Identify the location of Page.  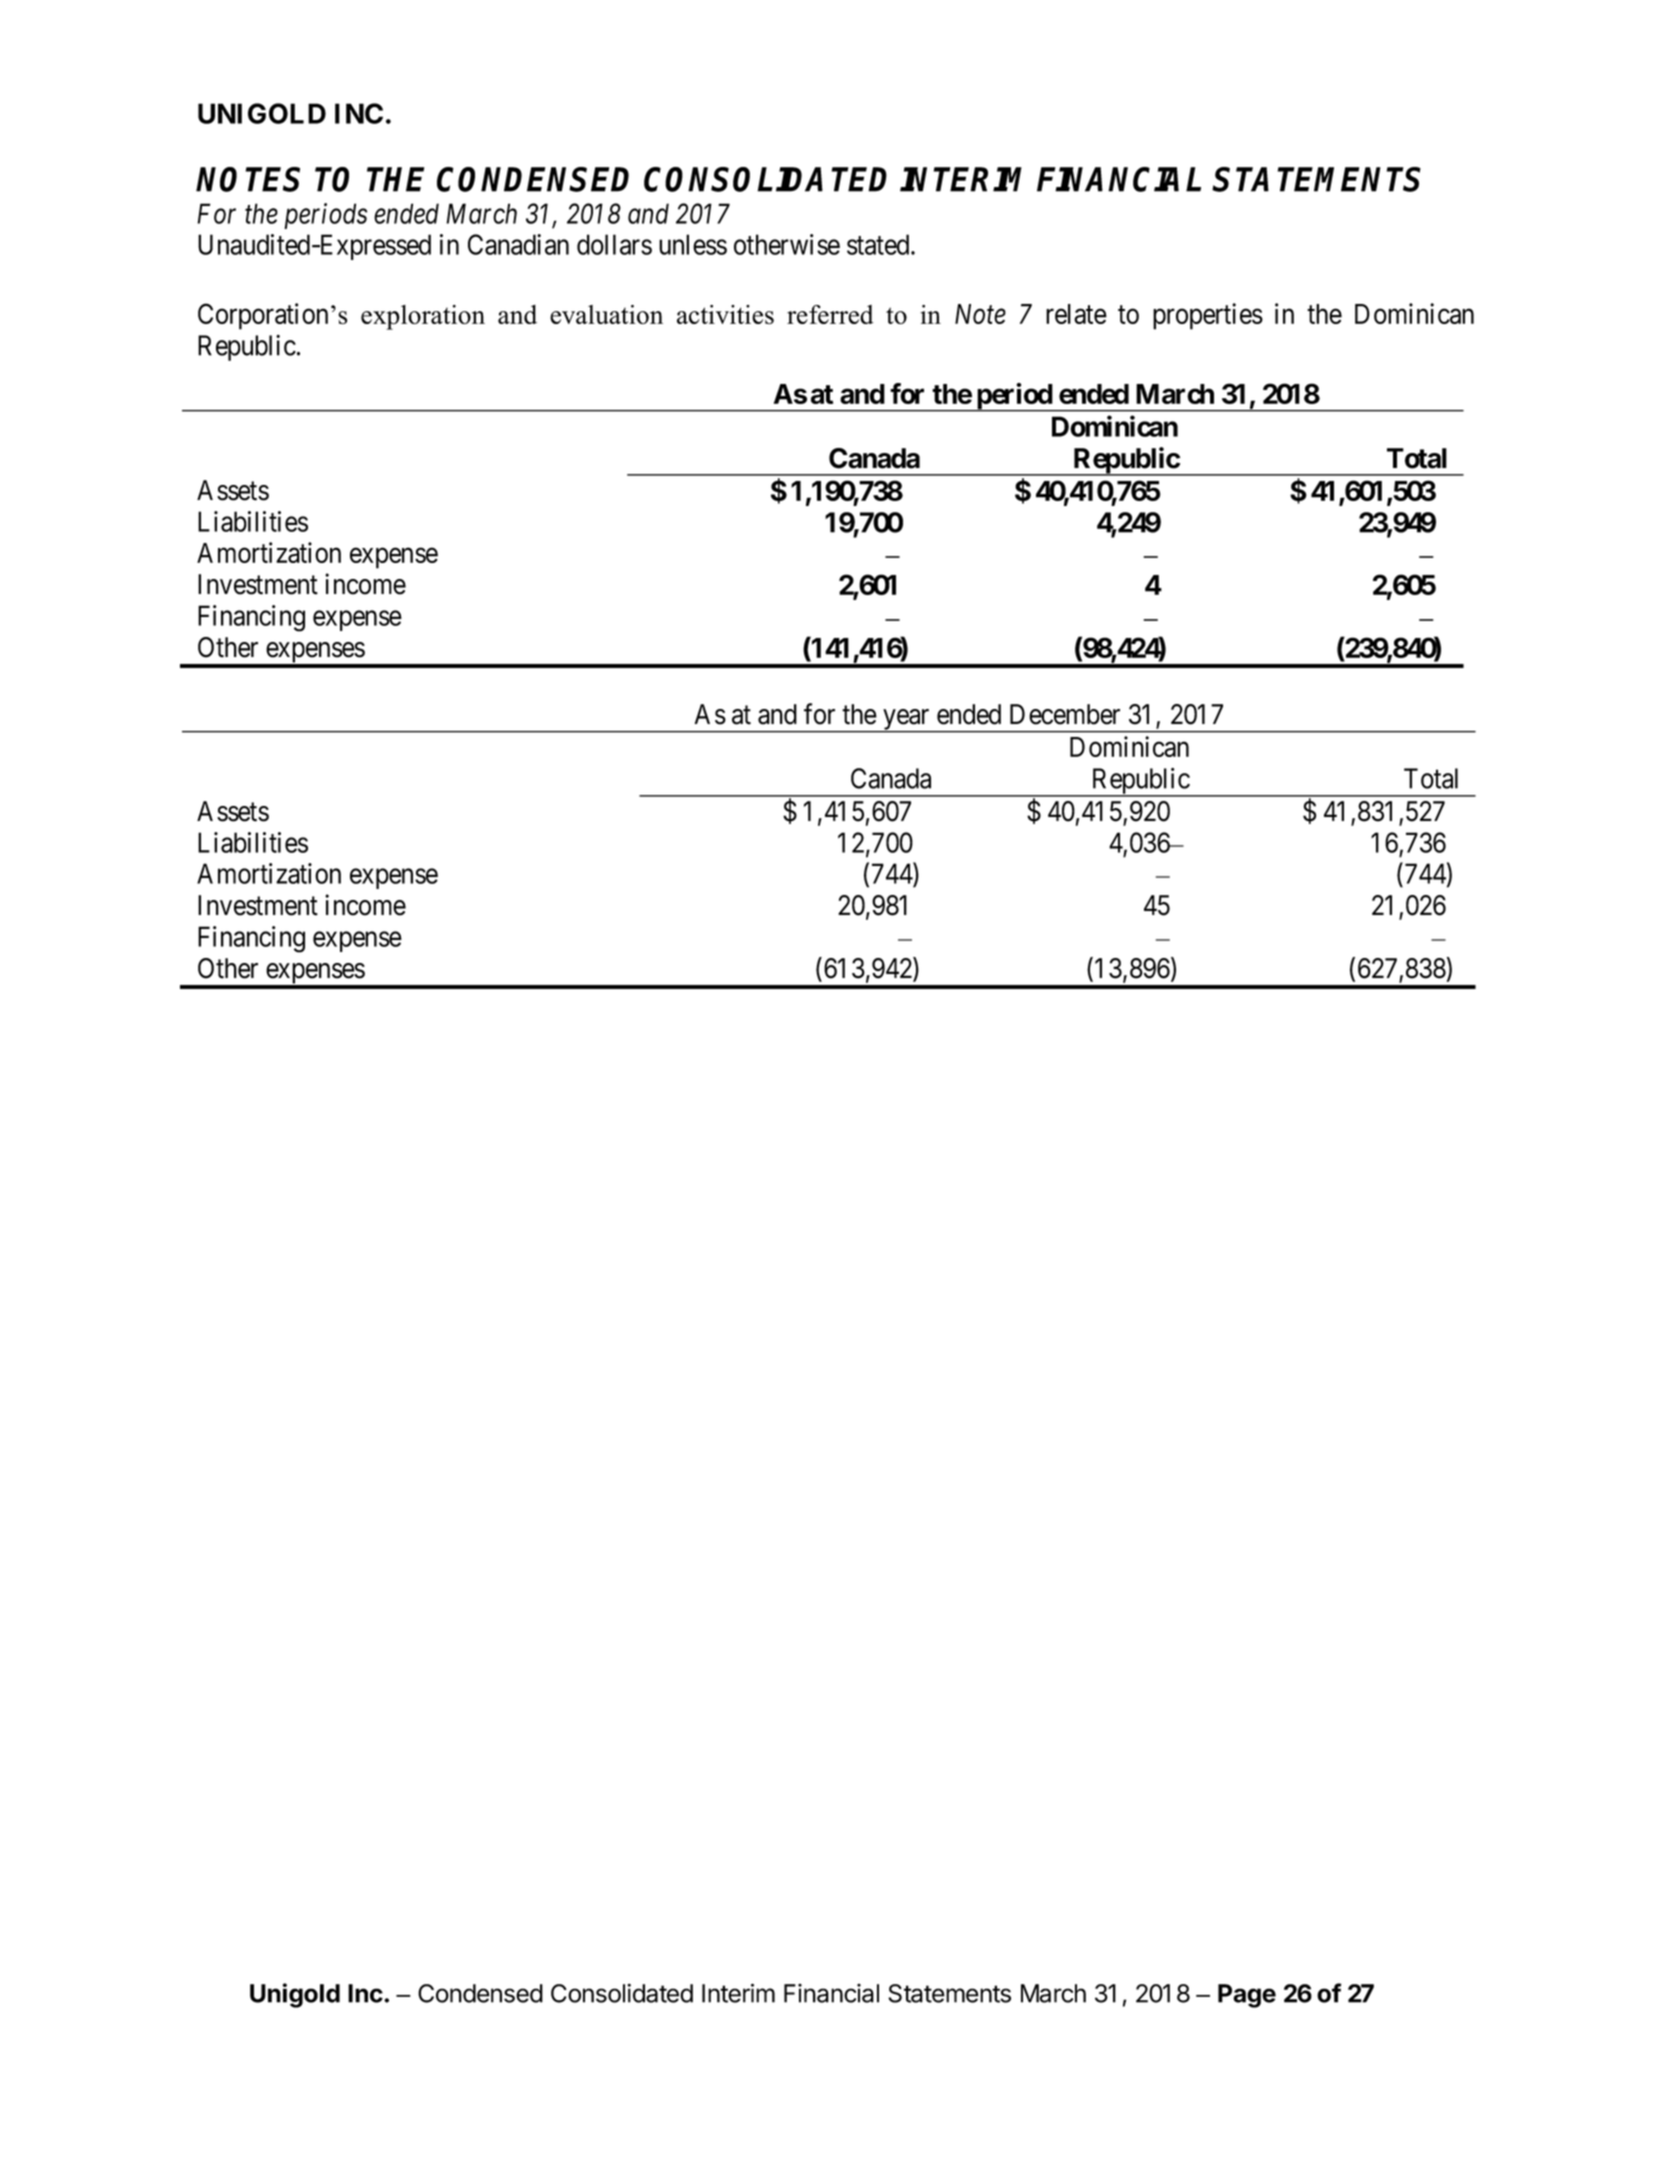
(1247, 1996).
